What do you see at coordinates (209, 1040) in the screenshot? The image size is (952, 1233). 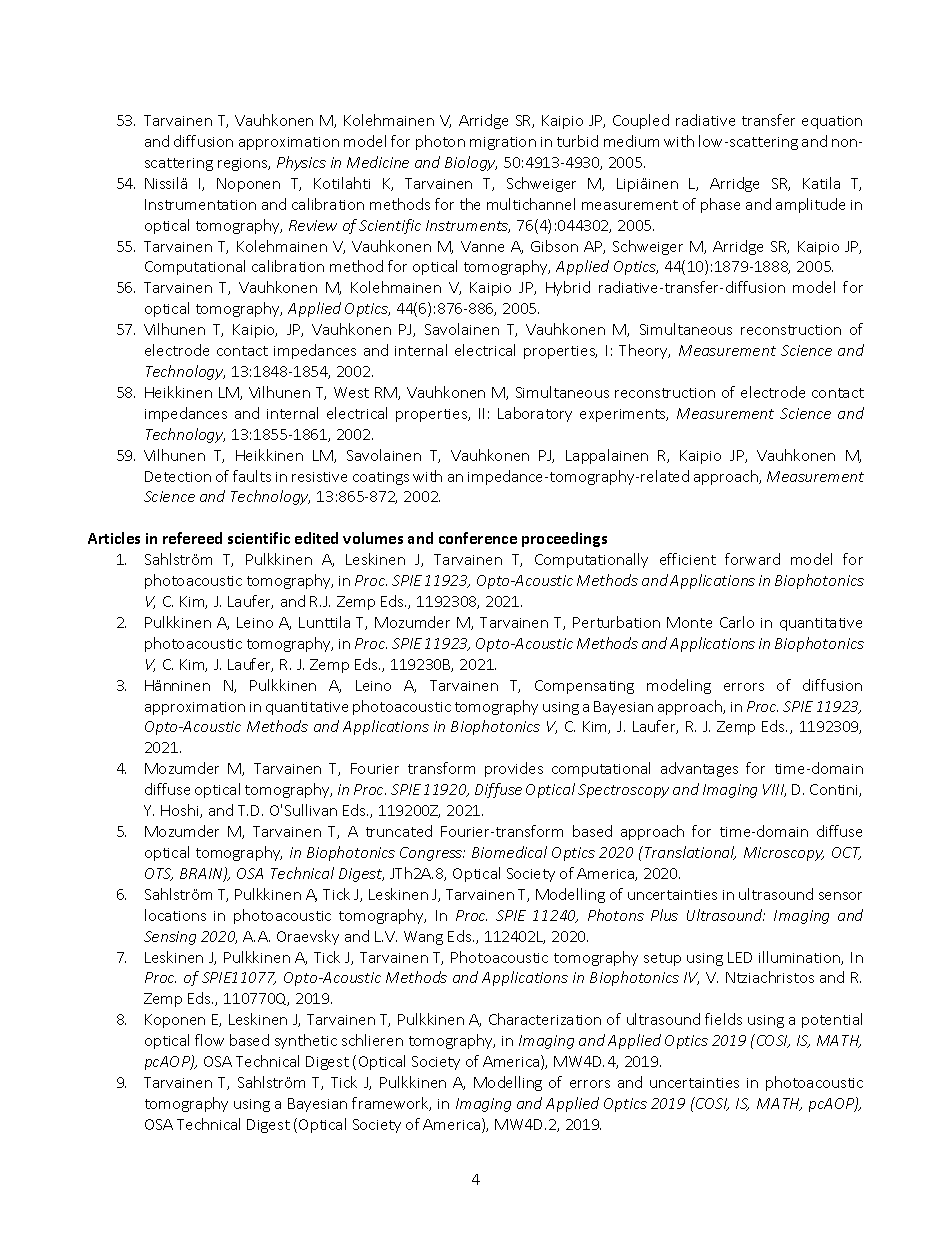 I see `flow` at bounding box center [209, 1040].
